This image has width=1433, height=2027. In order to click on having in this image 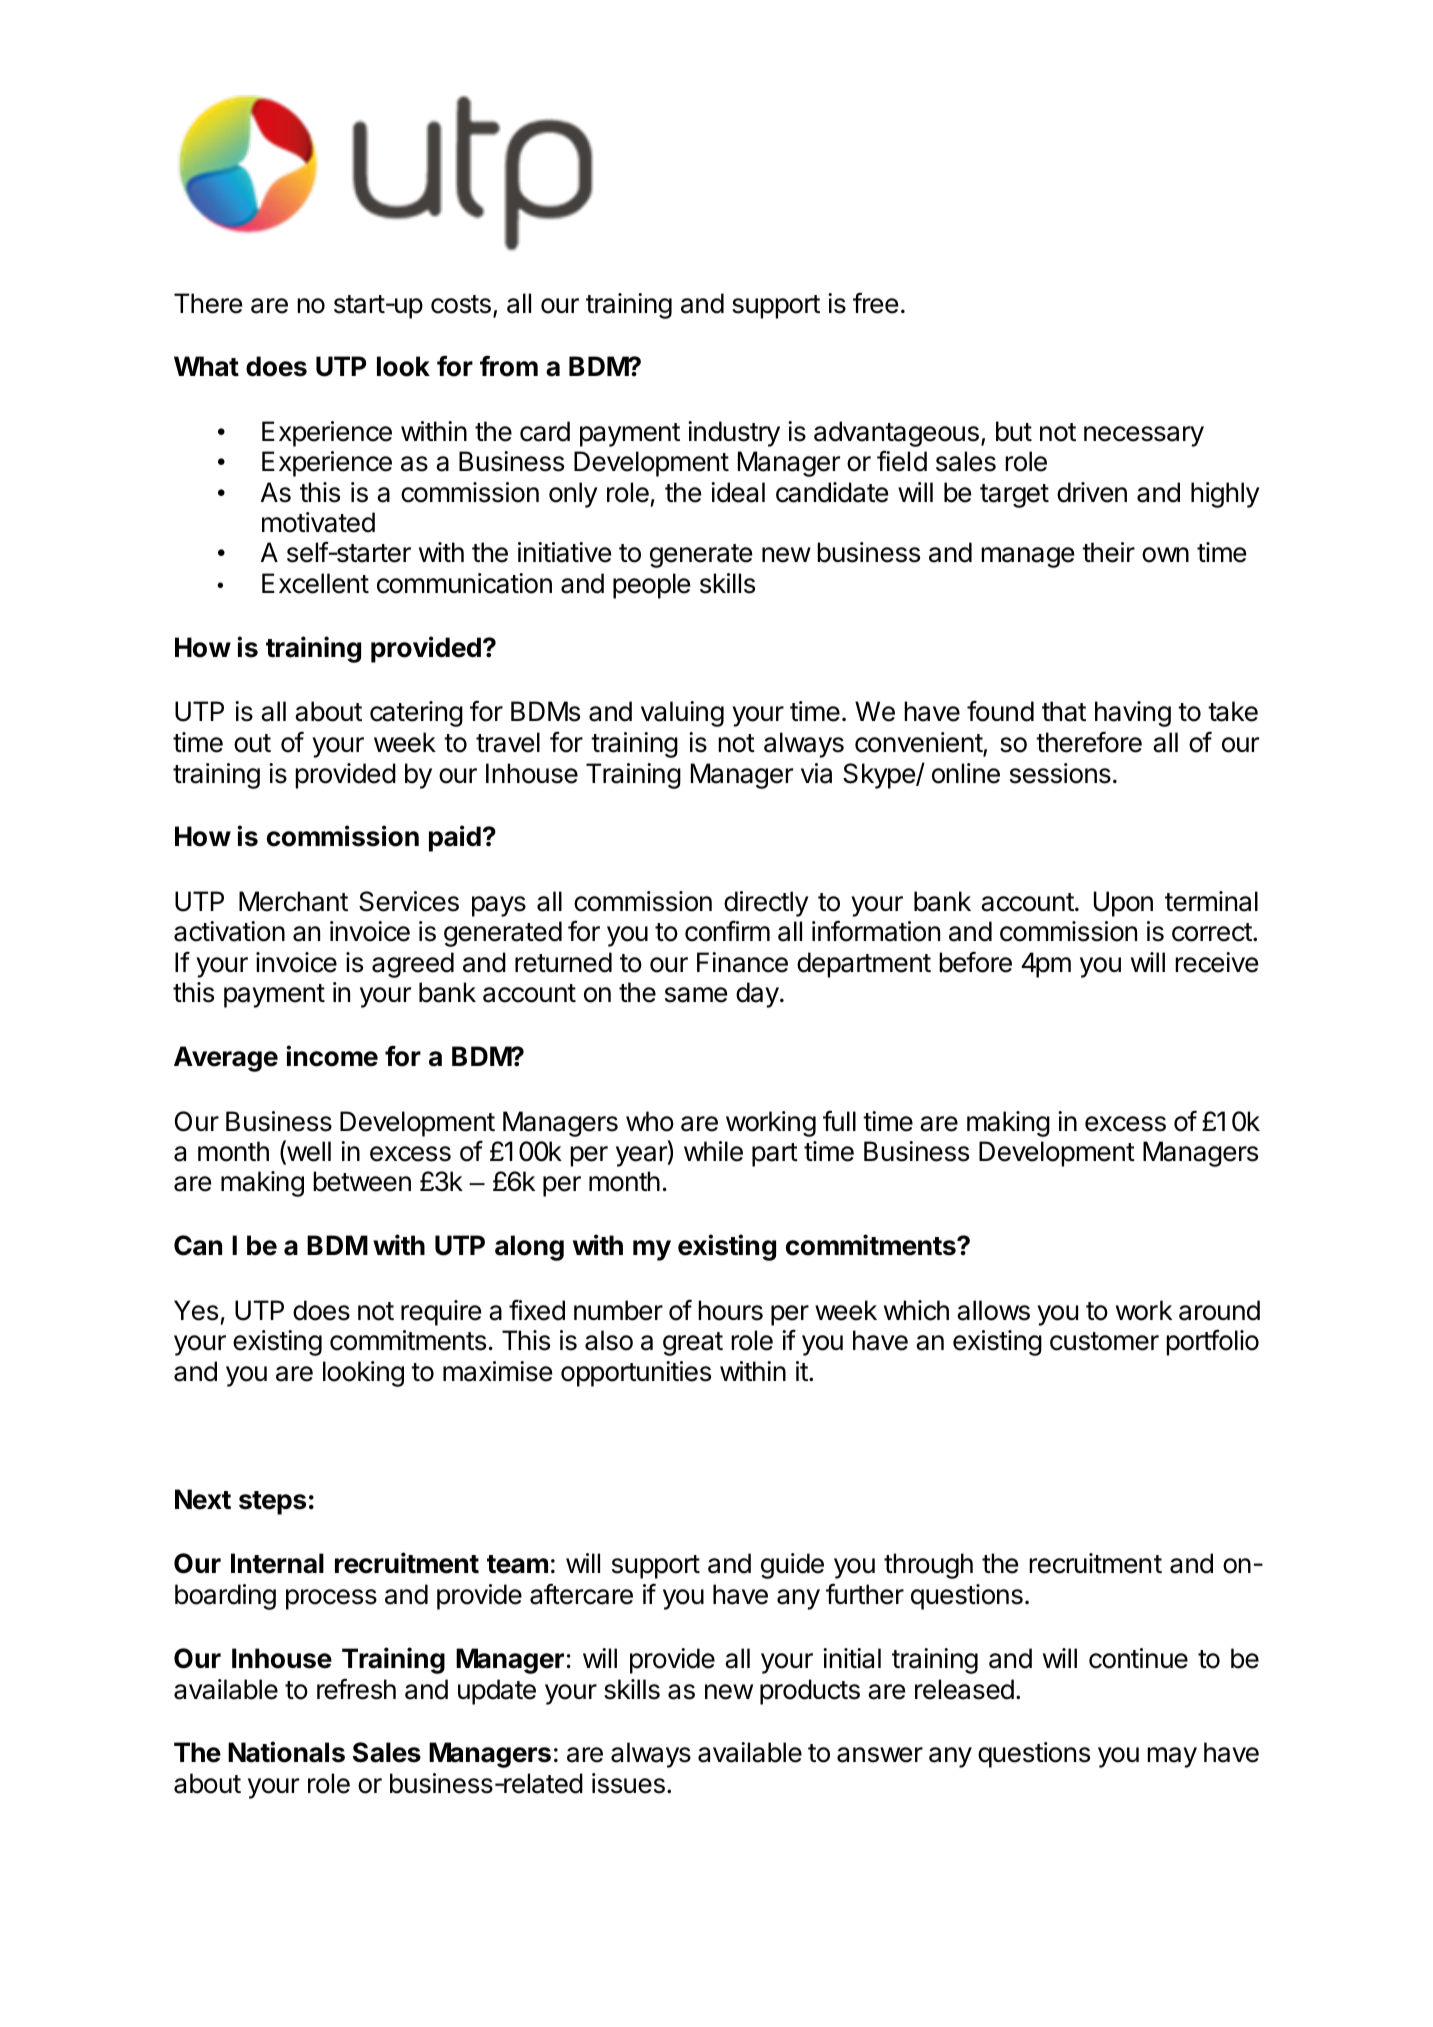, I will do `click(1133, 714)`.
